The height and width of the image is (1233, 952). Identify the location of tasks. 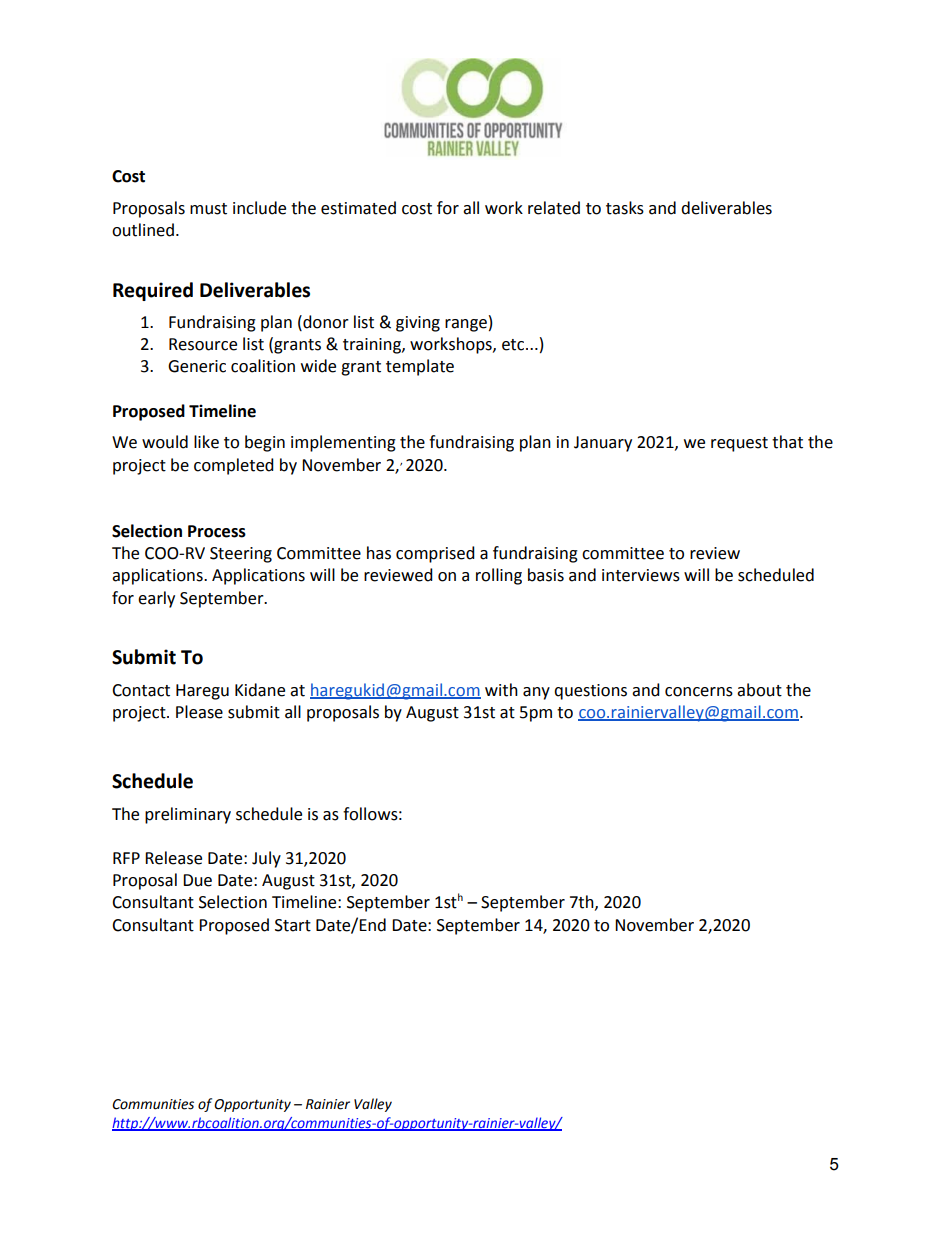
(625, 208).
